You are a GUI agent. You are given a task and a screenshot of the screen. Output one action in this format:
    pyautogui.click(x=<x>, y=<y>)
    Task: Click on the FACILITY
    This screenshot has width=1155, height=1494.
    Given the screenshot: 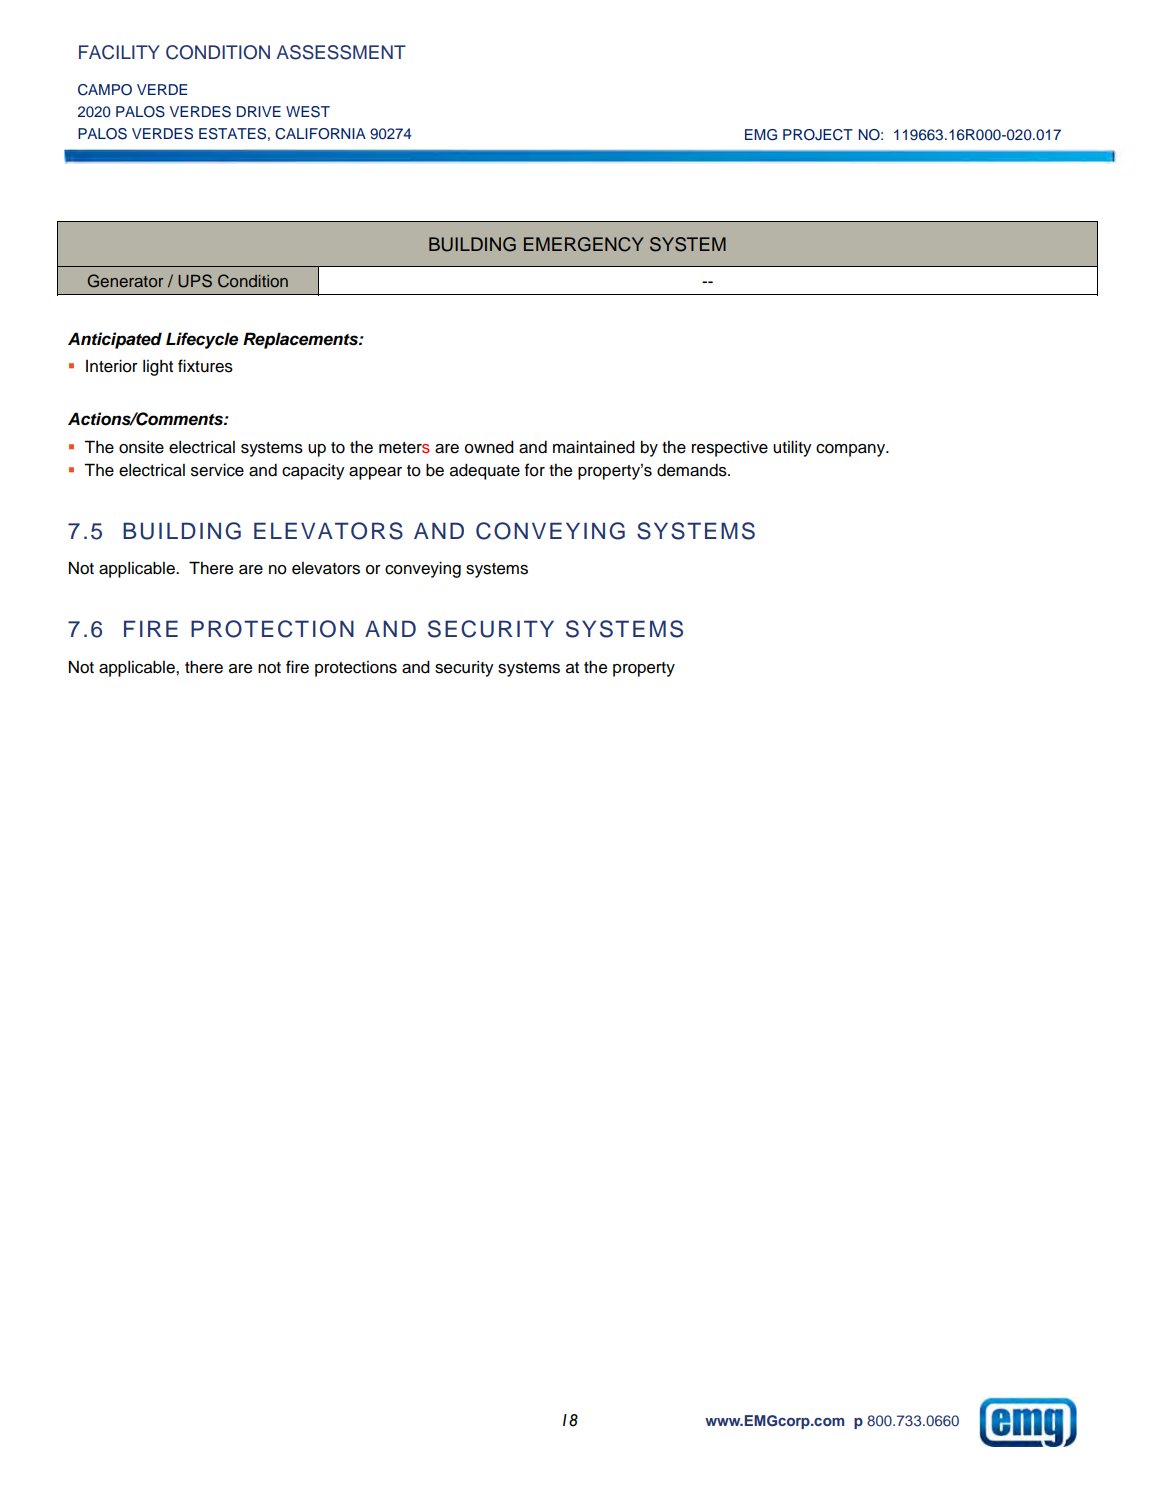 What is the action you would take?
    pyautogui.click(x=119, y=52)
